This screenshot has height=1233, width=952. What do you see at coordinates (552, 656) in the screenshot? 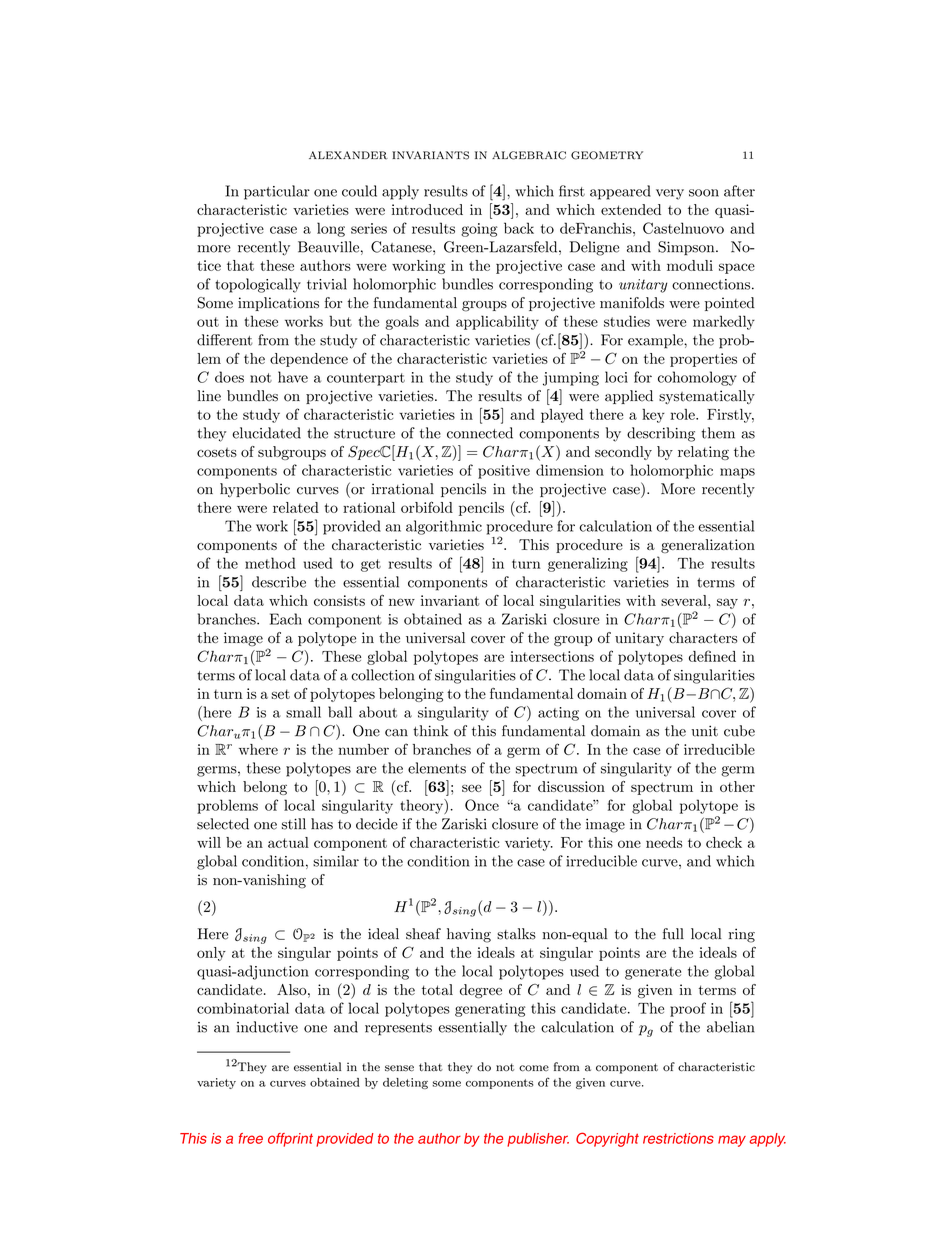
I see `intersections` at bounding box center [552, 656].
